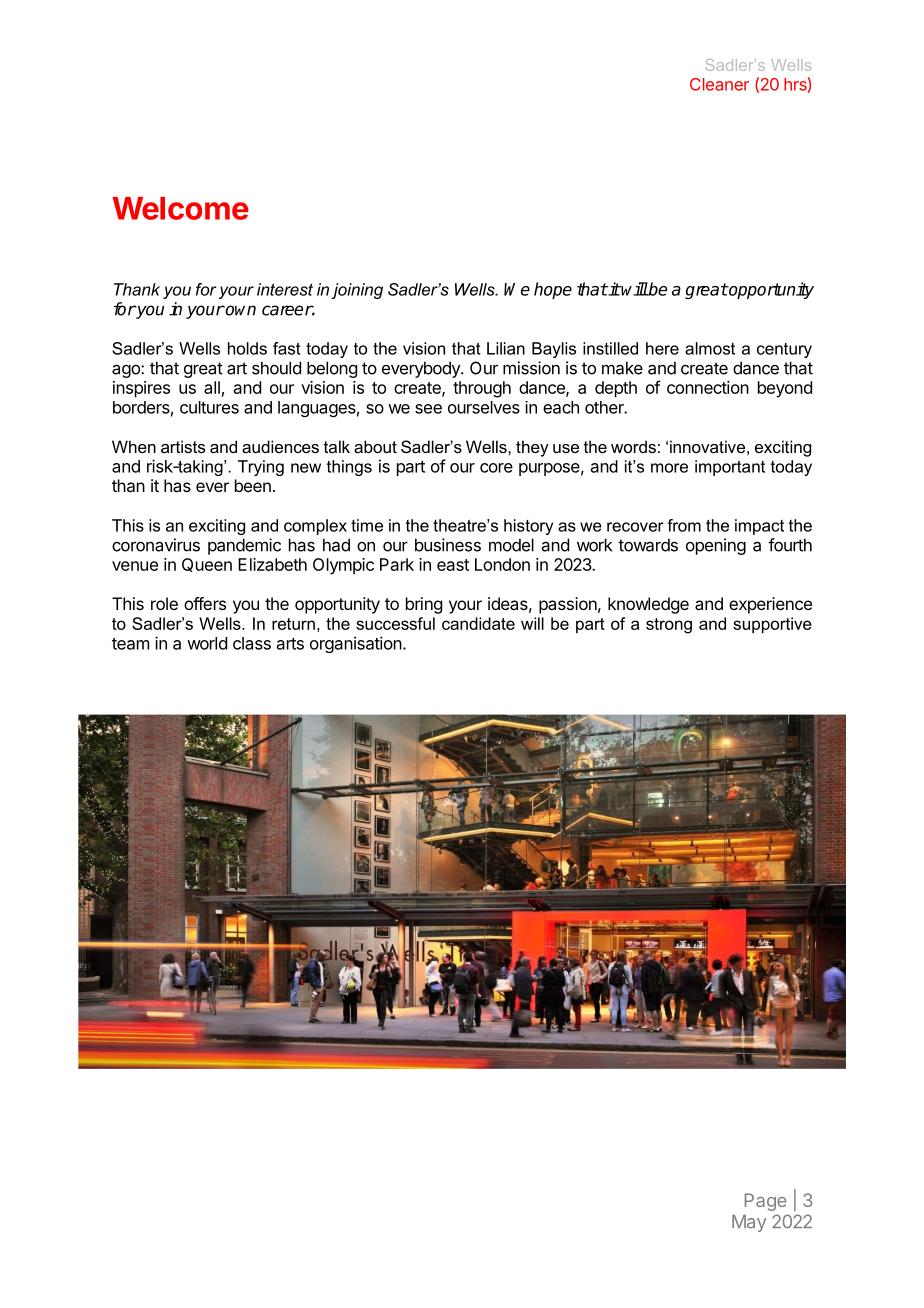  Describe the element at coordinates (482, 389) in the screenshot. I see `through` at that location.
